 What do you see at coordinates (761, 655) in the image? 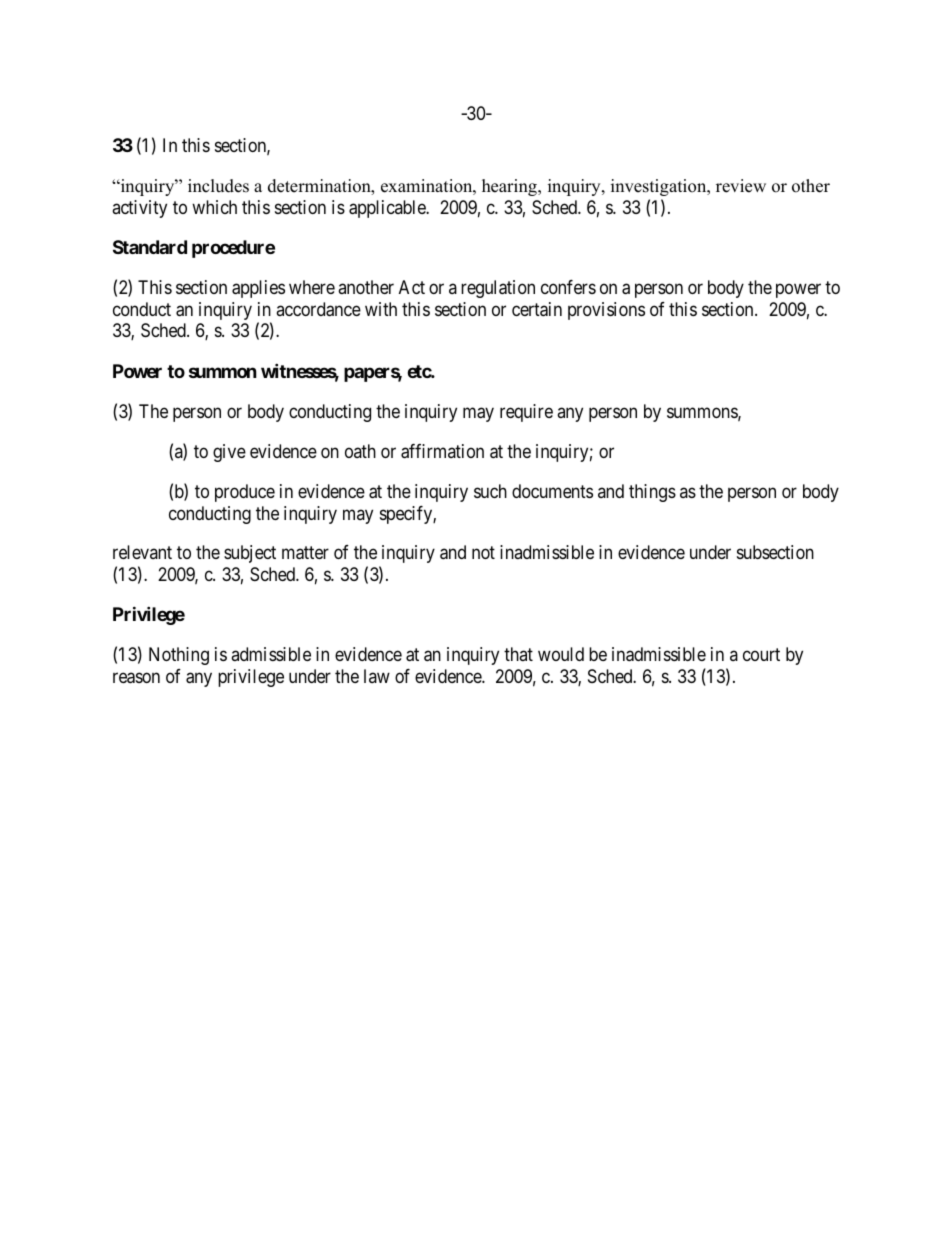
I see `court` at bounding box center [761, 655].
